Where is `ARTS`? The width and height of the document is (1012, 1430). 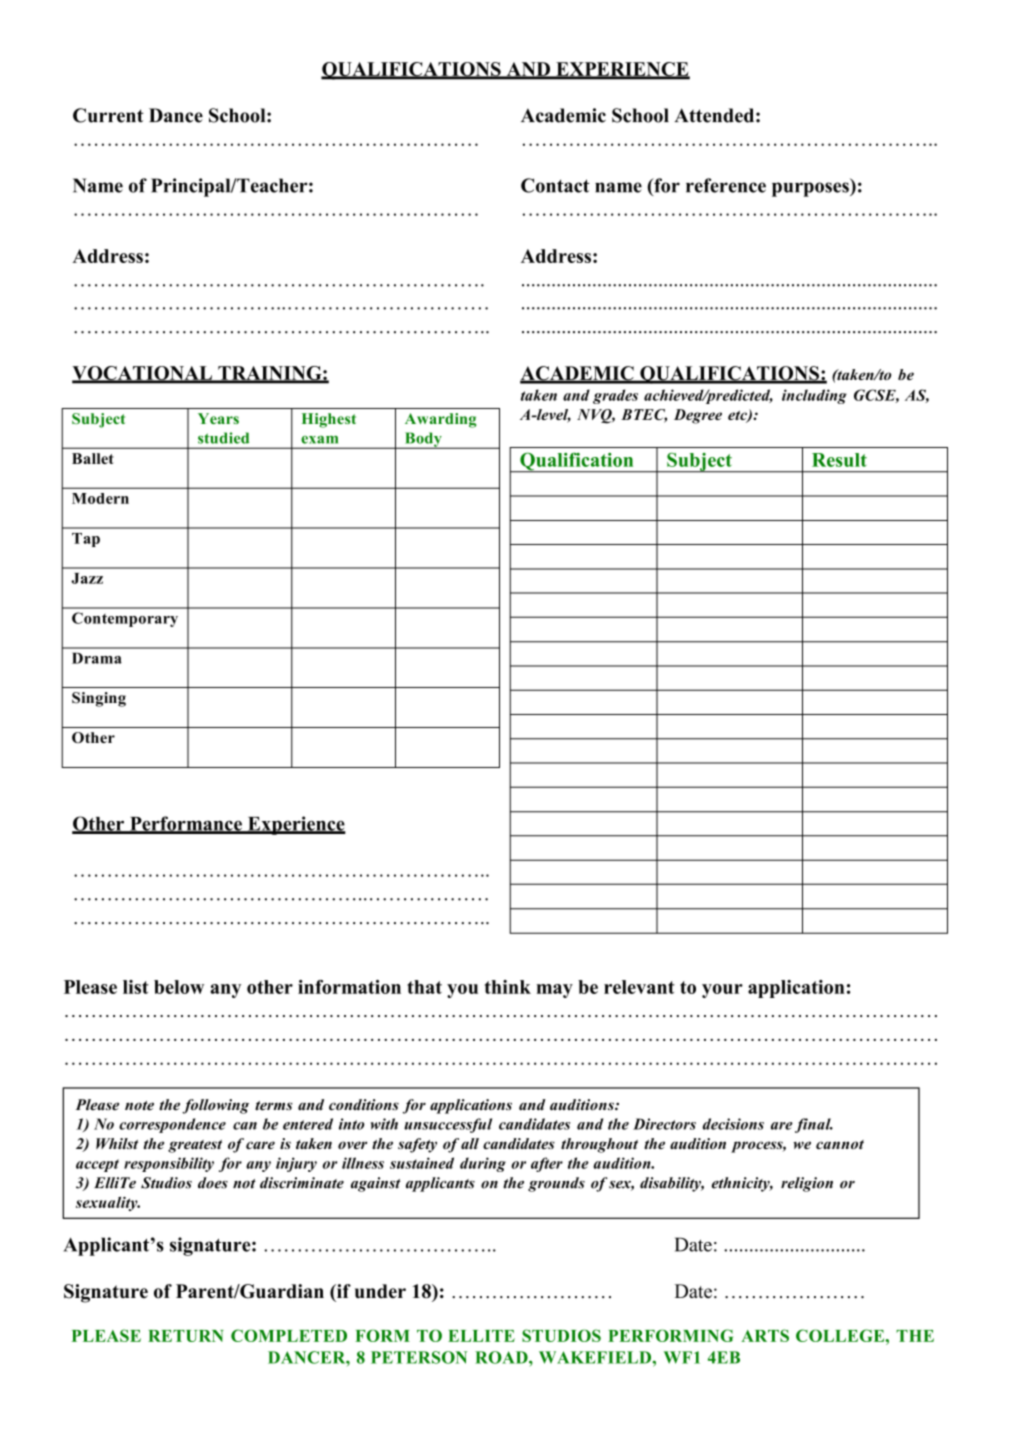 ARTS is located at coordinates (765, 1335).
